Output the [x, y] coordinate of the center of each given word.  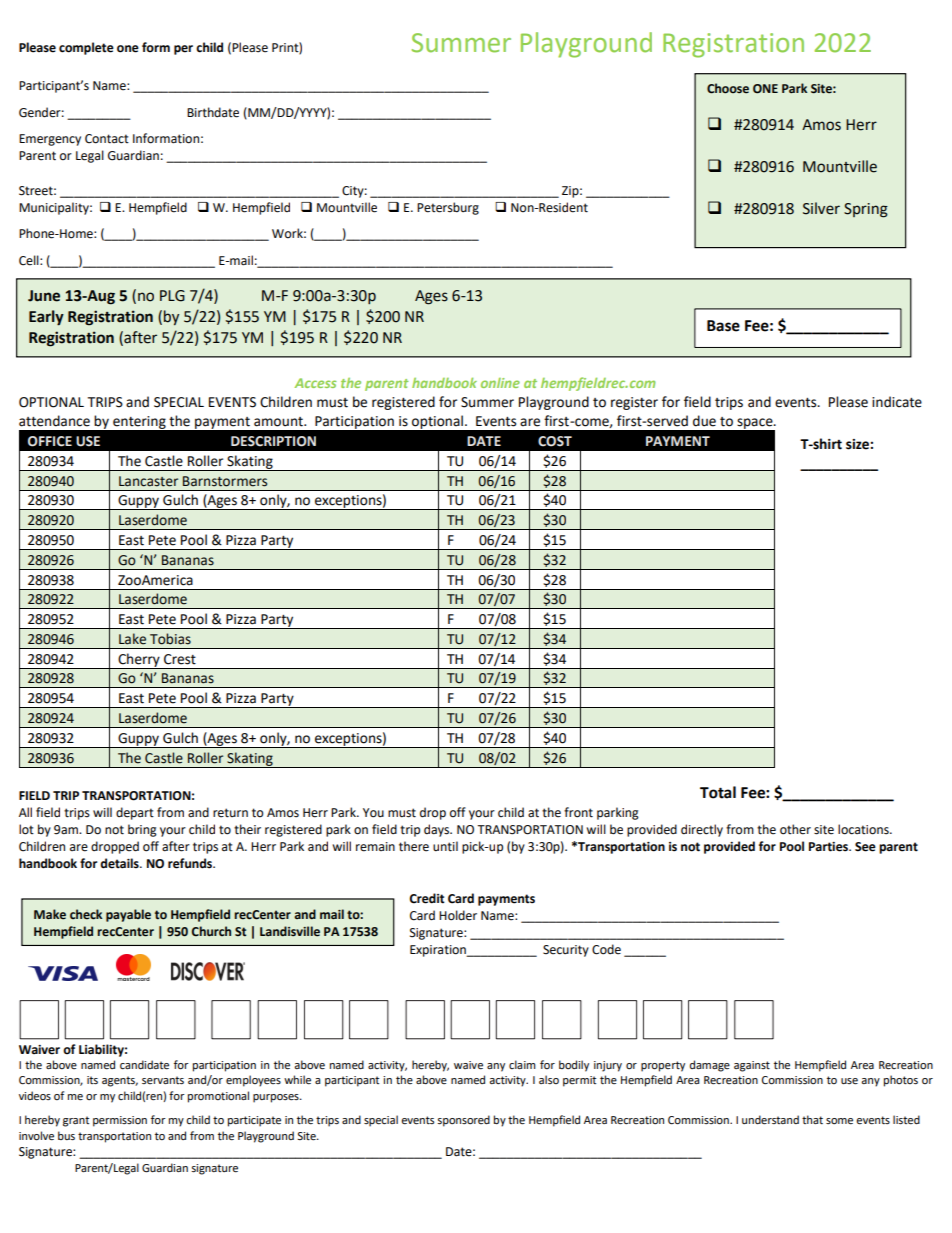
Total [718, 792]
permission [120, 1121]
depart [135, 813]
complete [86, 48]
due [704, 421]
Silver [821, 208]
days [438, 830]
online [500, 383]
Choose [728, 88]
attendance [54, 421]
